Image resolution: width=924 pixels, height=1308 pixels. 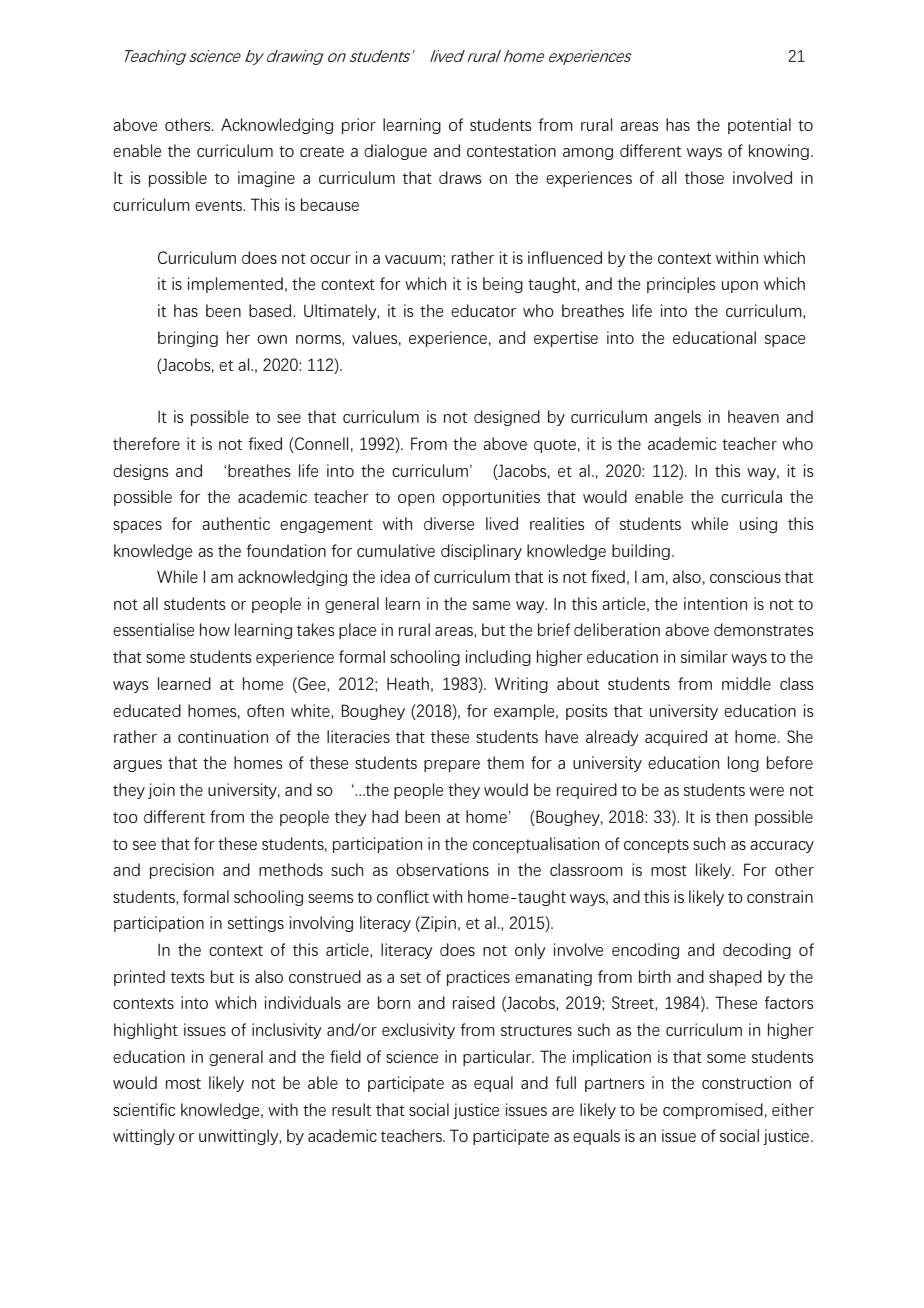 What do you see at coordinates (498, 1058) in the document?
I see `particular` at bounding box center [498, 1058].
